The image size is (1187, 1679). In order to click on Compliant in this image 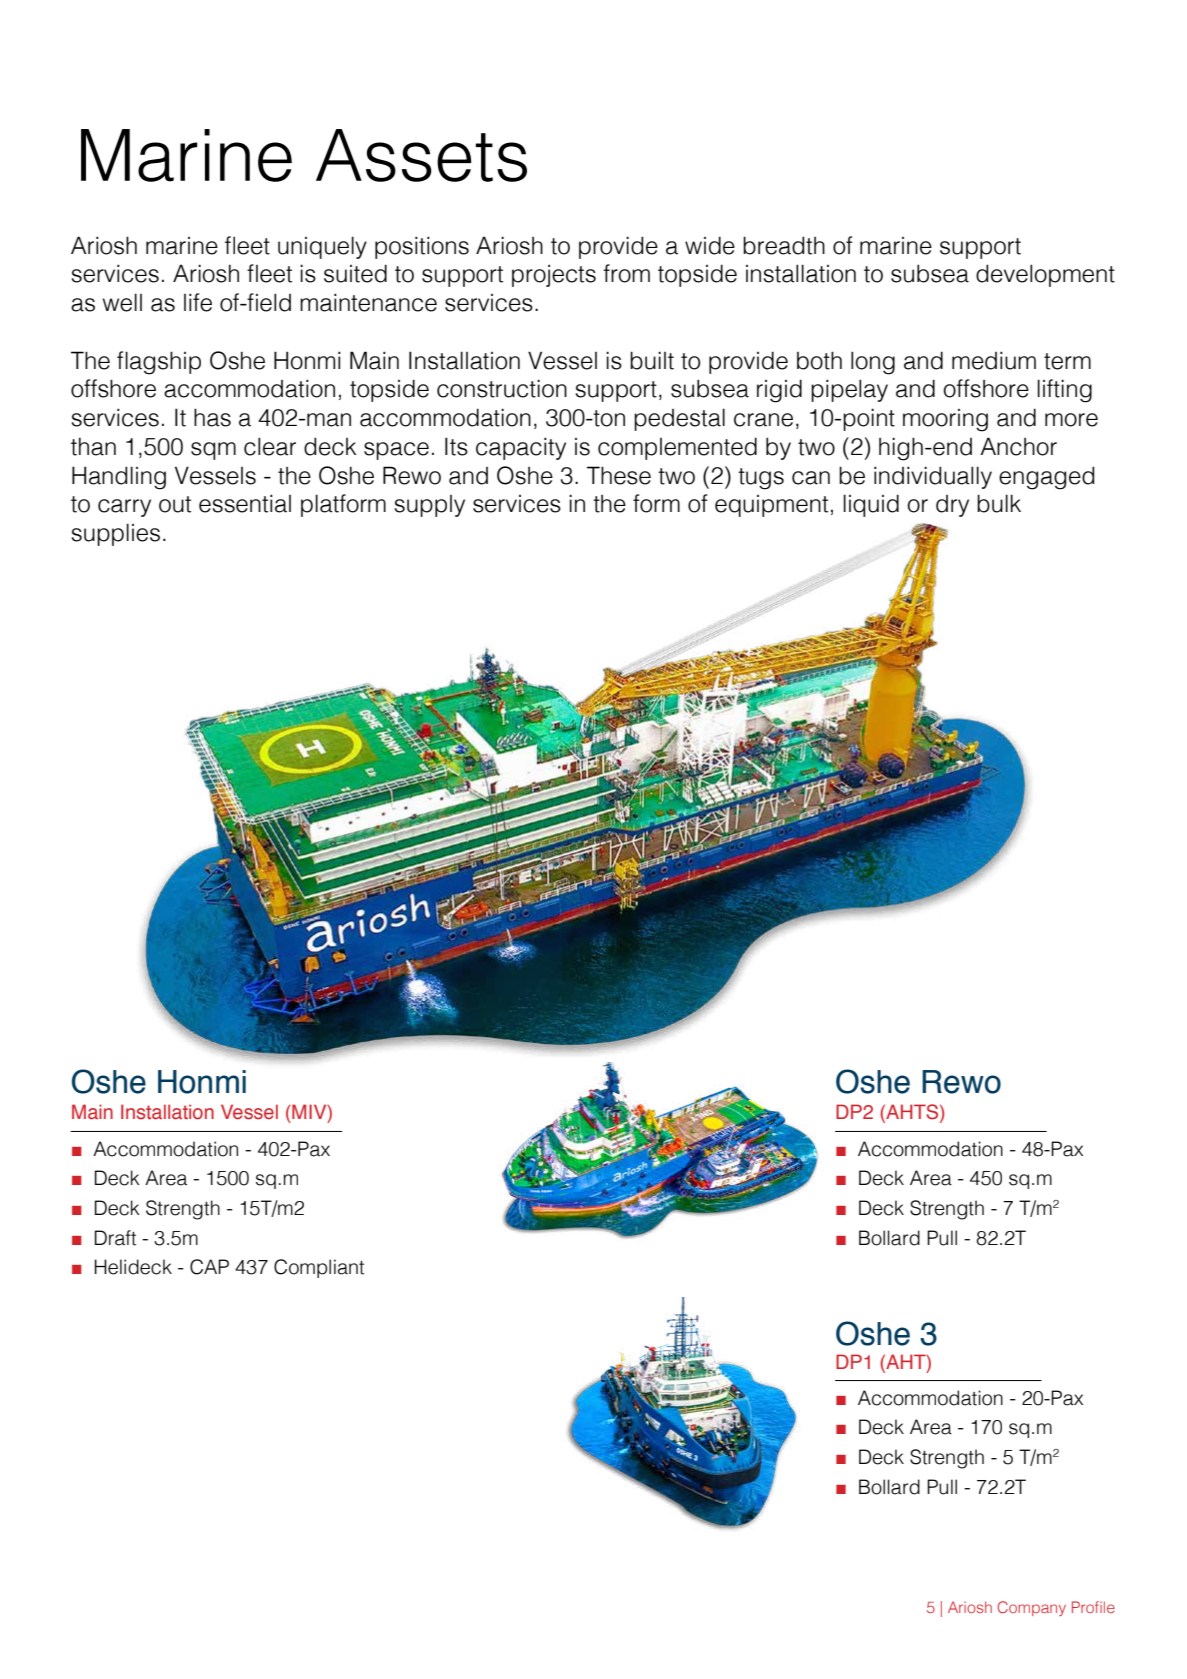, I will do `click(319, 1268)`.
